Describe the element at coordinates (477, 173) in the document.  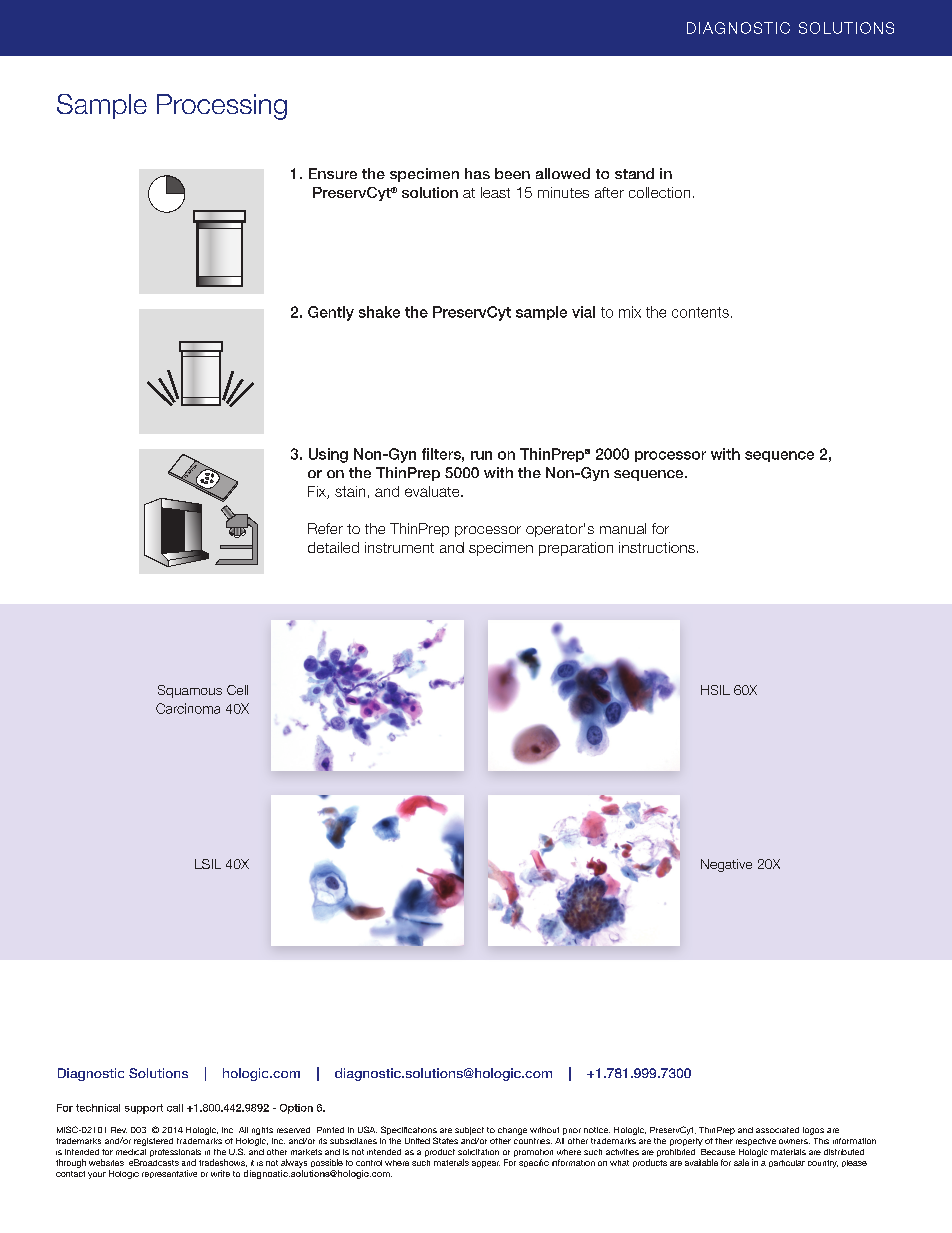
I see `has` at that location.
